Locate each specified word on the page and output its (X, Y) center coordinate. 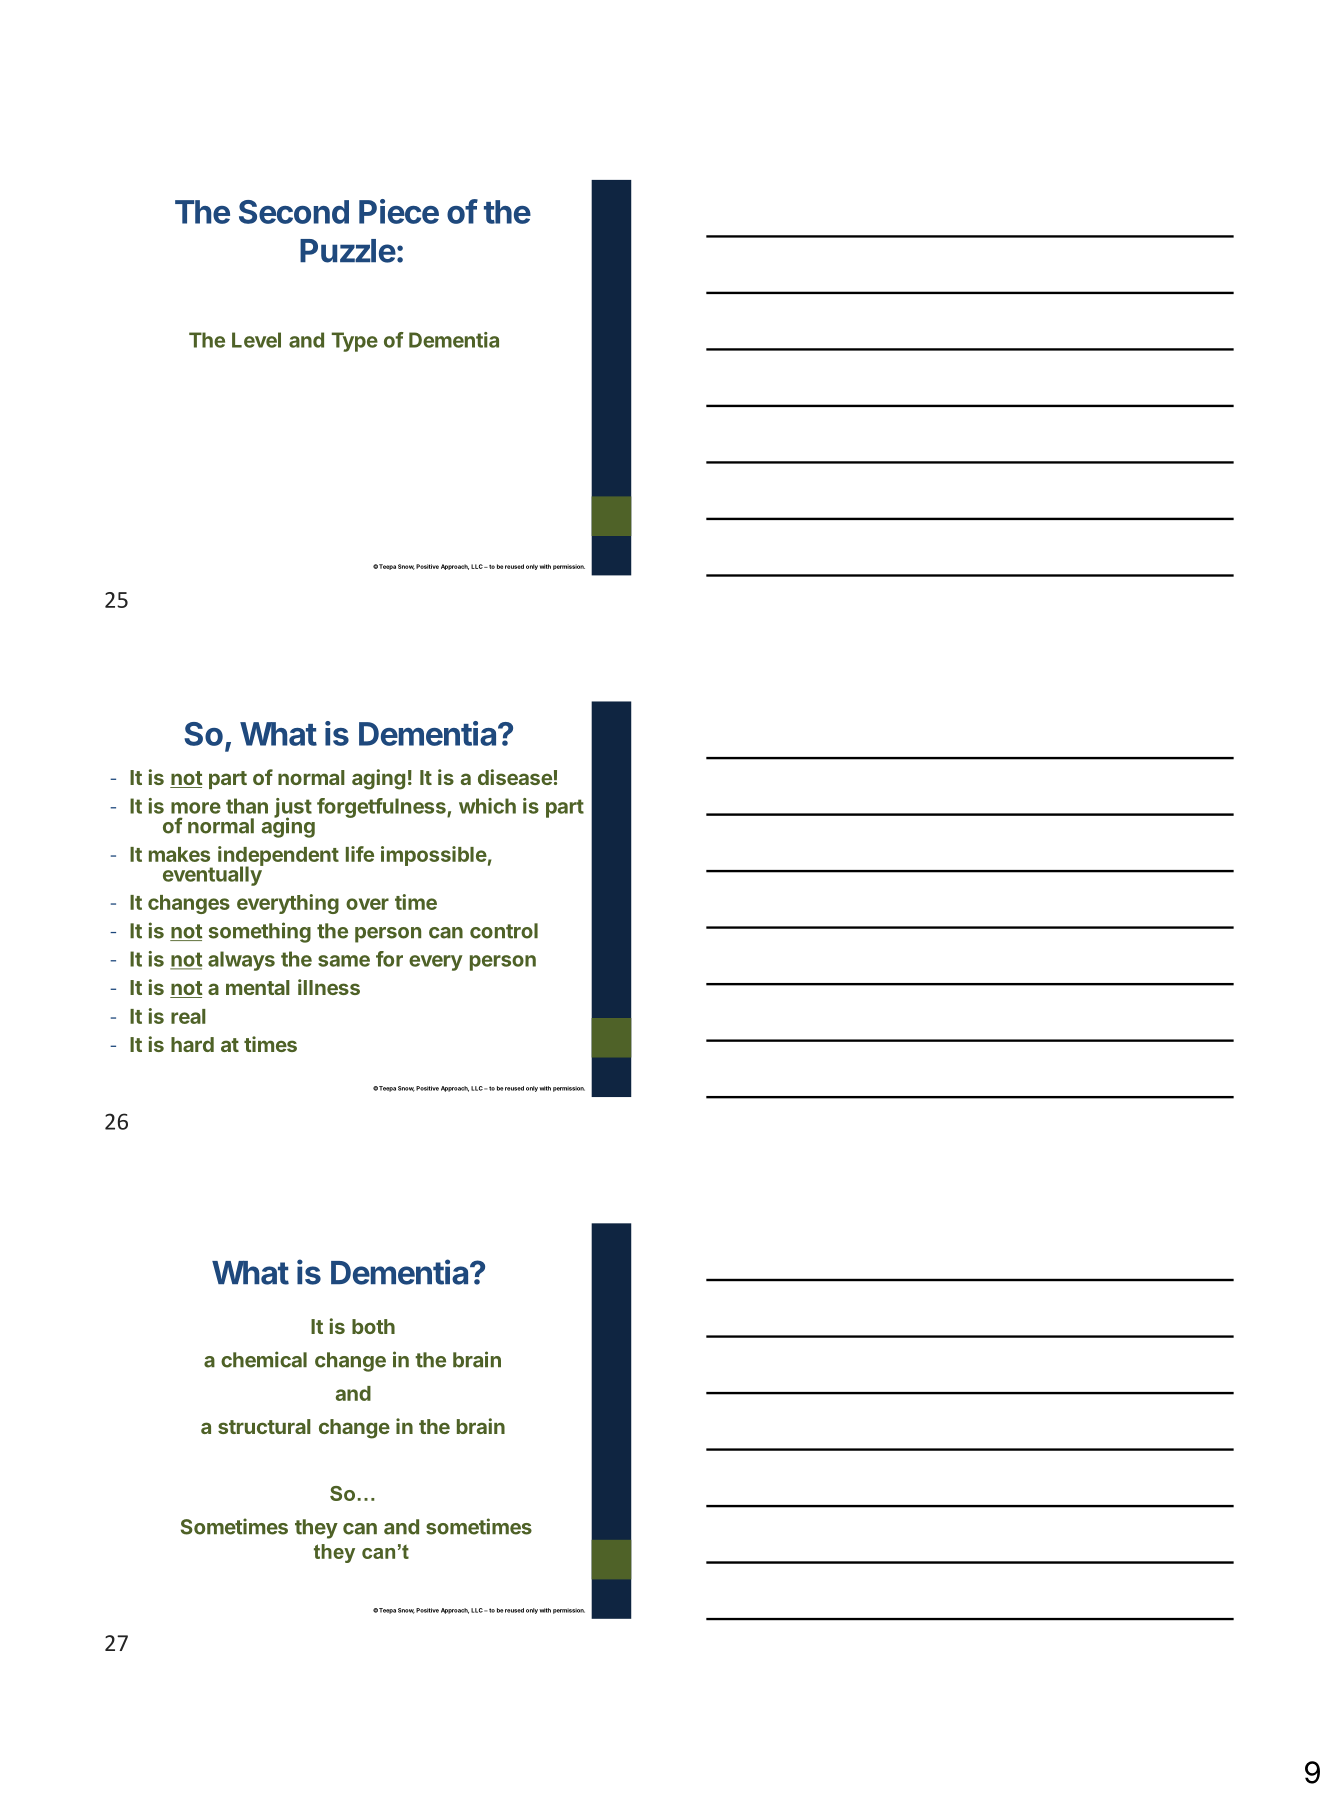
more (196, 808)
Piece (399, 211)
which (487, 806)
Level (256, 340)
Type (355, 342)
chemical (264, 1359)
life (360, 854)
